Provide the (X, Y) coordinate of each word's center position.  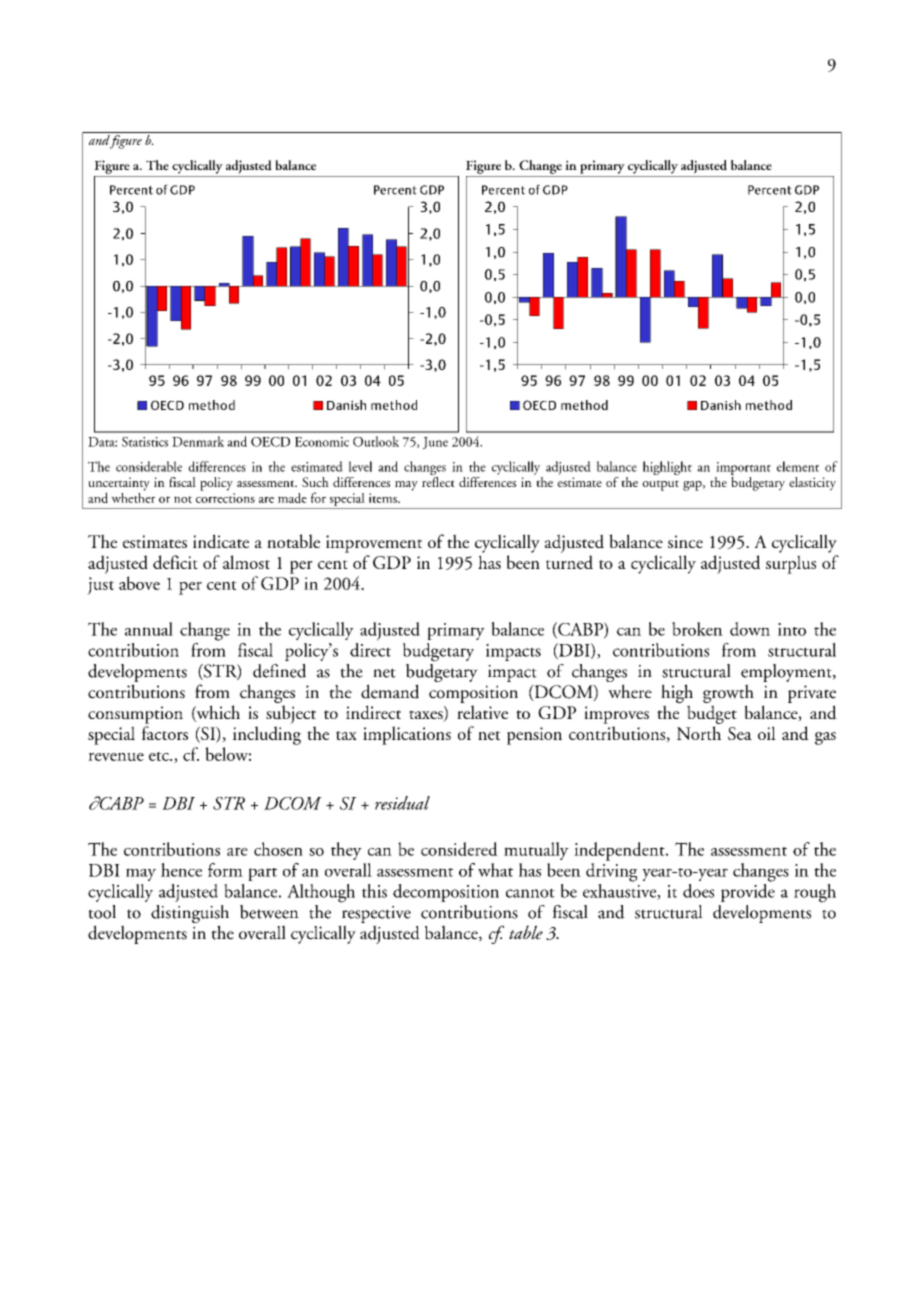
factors (165, 733)
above (139, 583)
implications (407, 735)
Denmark (198, 441)
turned (569, 562)
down (750, 629)
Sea (740, 733)
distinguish (190, 915)
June (435, 443)
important (743, 468)
